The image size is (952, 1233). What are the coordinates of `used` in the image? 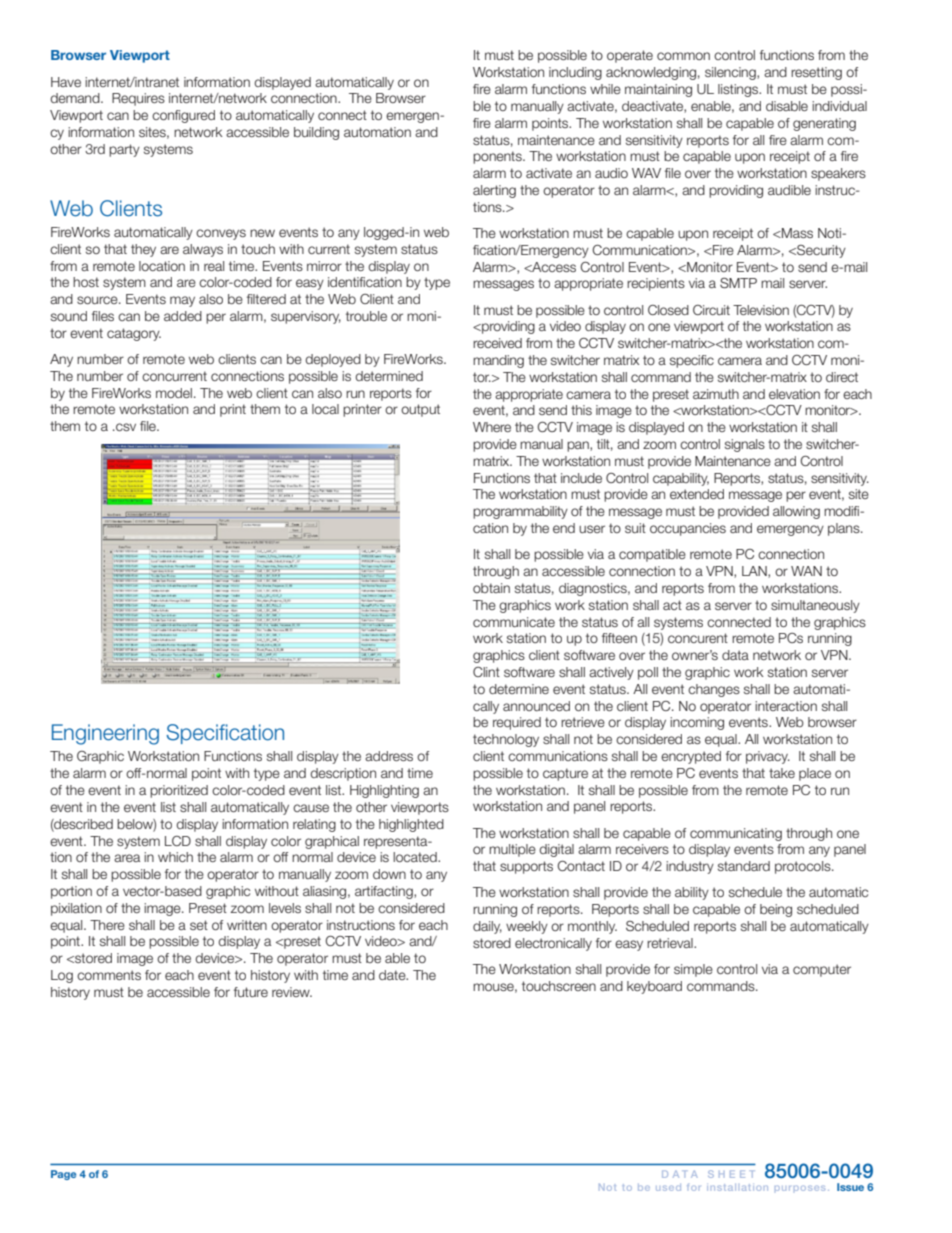 It's located at (668, 1187).
